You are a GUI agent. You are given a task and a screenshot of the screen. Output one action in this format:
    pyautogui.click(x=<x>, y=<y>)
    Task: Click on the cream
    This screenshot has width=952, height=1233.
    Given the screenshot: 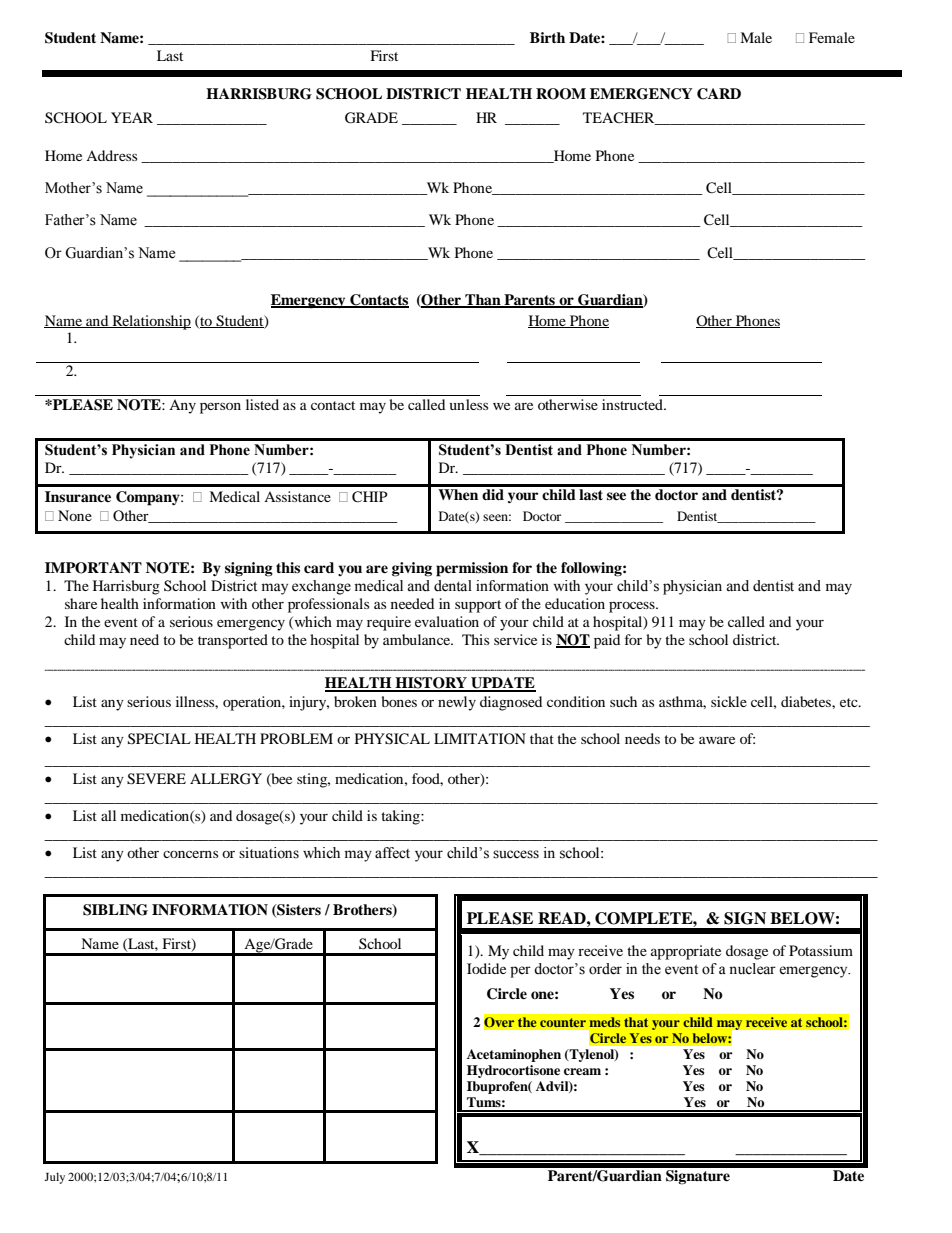 What is the action you would take?
    pyautogui.click(x=582, y=1071)
